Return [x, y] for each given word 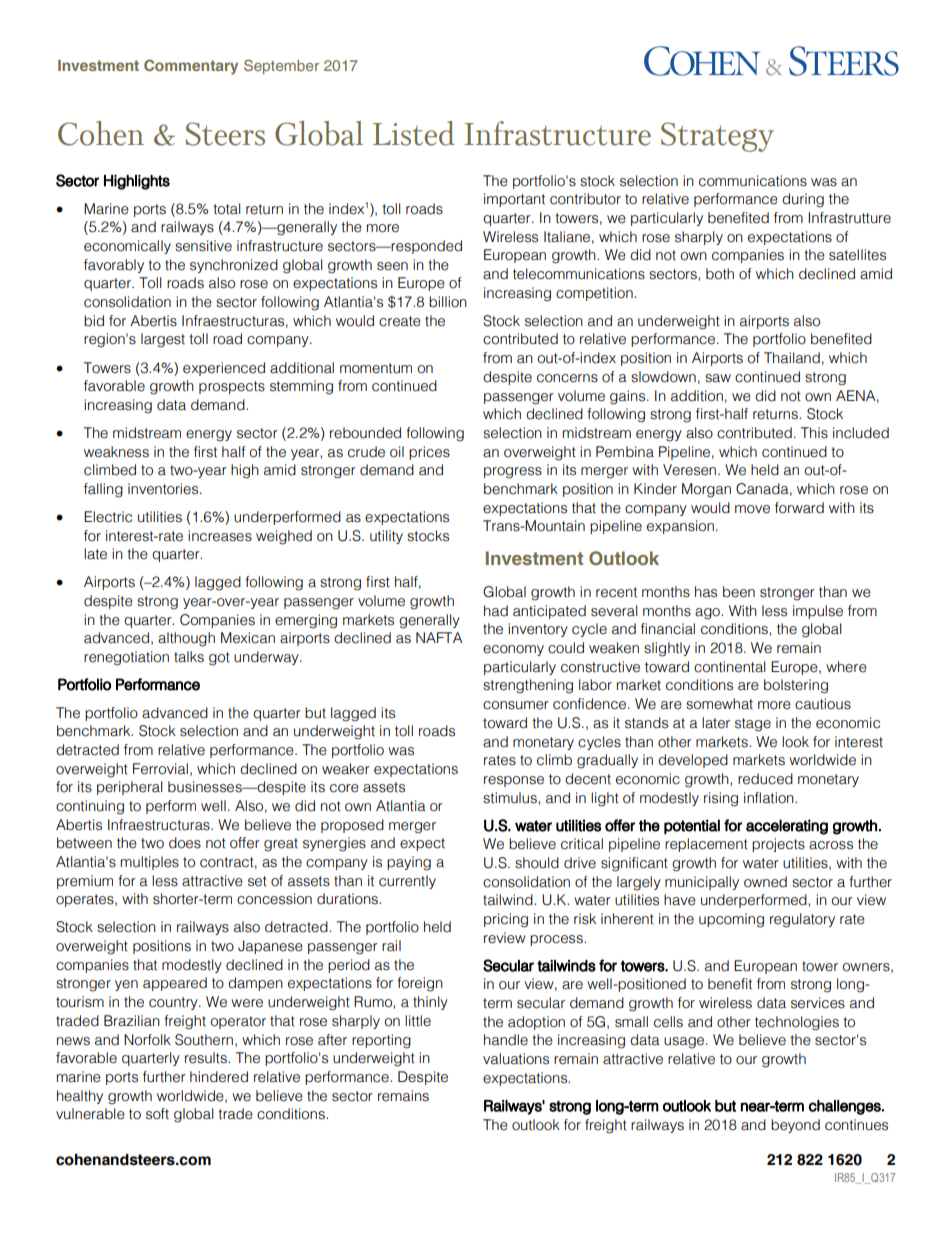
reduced [765, 779]
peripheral [130, 788]
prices [429, 453]
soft [157, 1114]
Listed [414, 133]
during [803, 200]
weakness [116, 452]
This [814, 433]
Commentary [191, 67]
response [514, 781]
